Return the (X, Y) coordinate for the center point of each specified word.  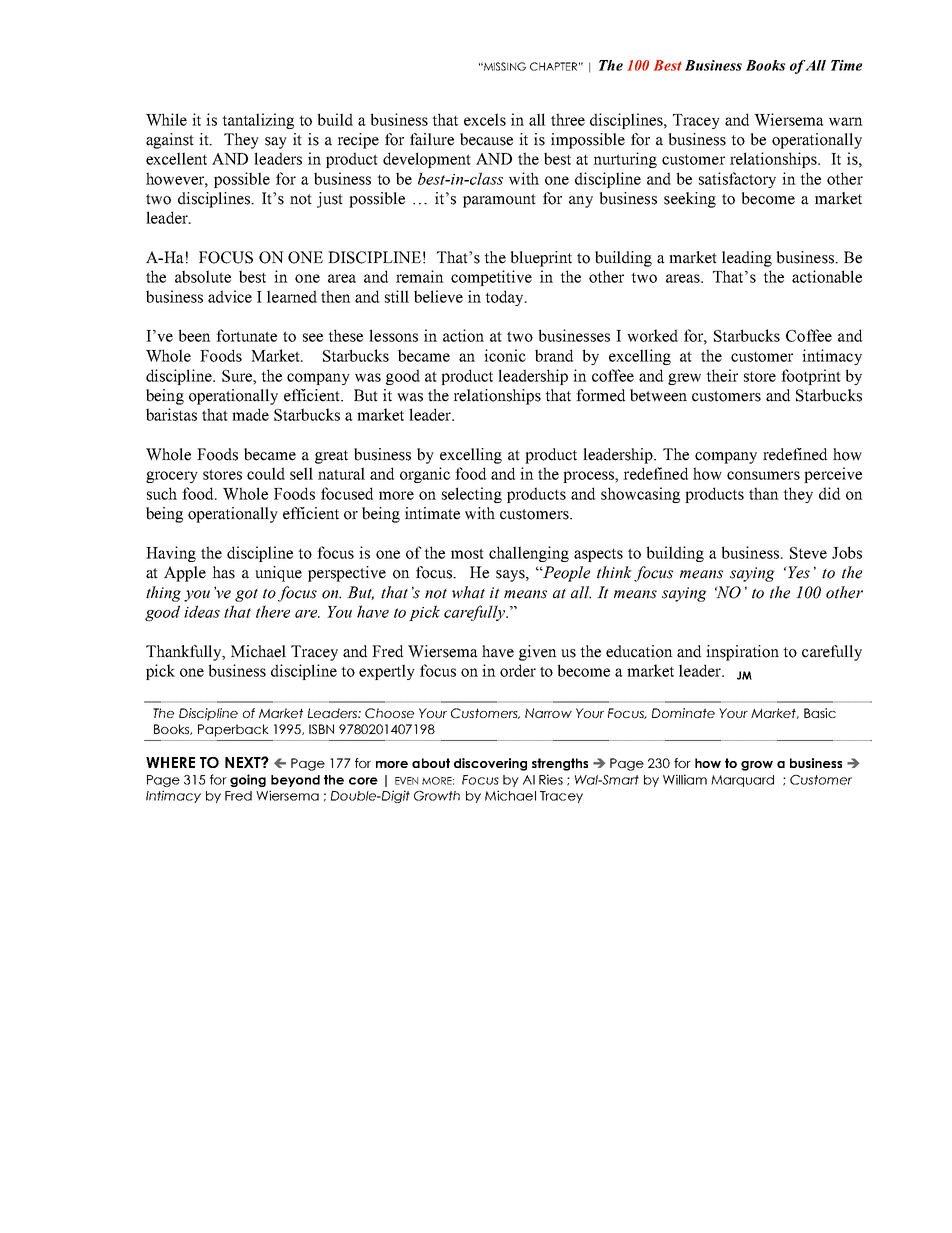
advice (230, 296)
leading (747, 259)
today (505, 298)
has (223, 572)
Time (846, 65)
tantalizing (258, 121)
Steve (808, 553)
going (248, 780)
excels (485, 119)
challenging (529, 554)
